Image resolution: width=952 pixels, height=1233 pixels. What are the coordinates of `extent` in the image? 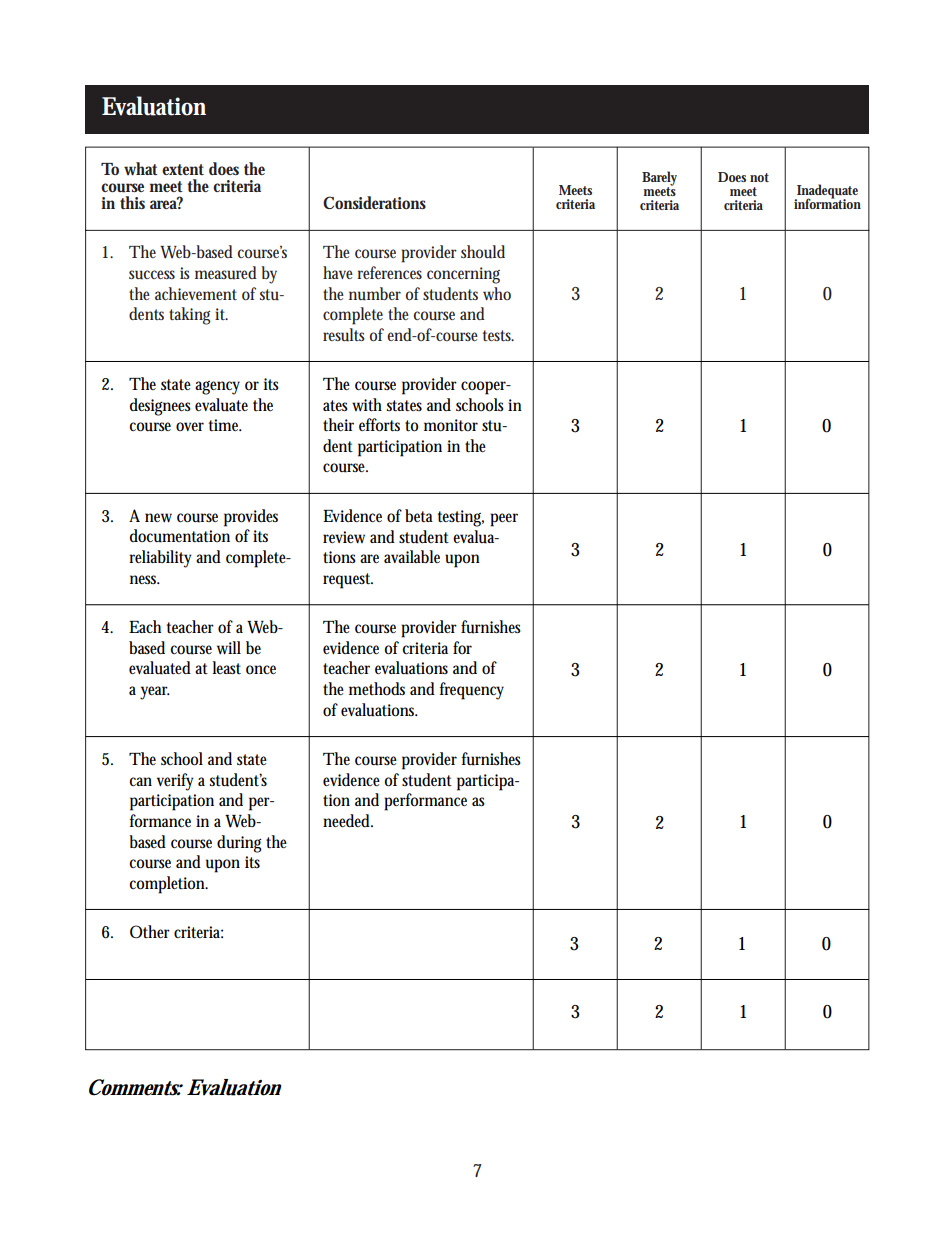 It's located at (183, 169).
